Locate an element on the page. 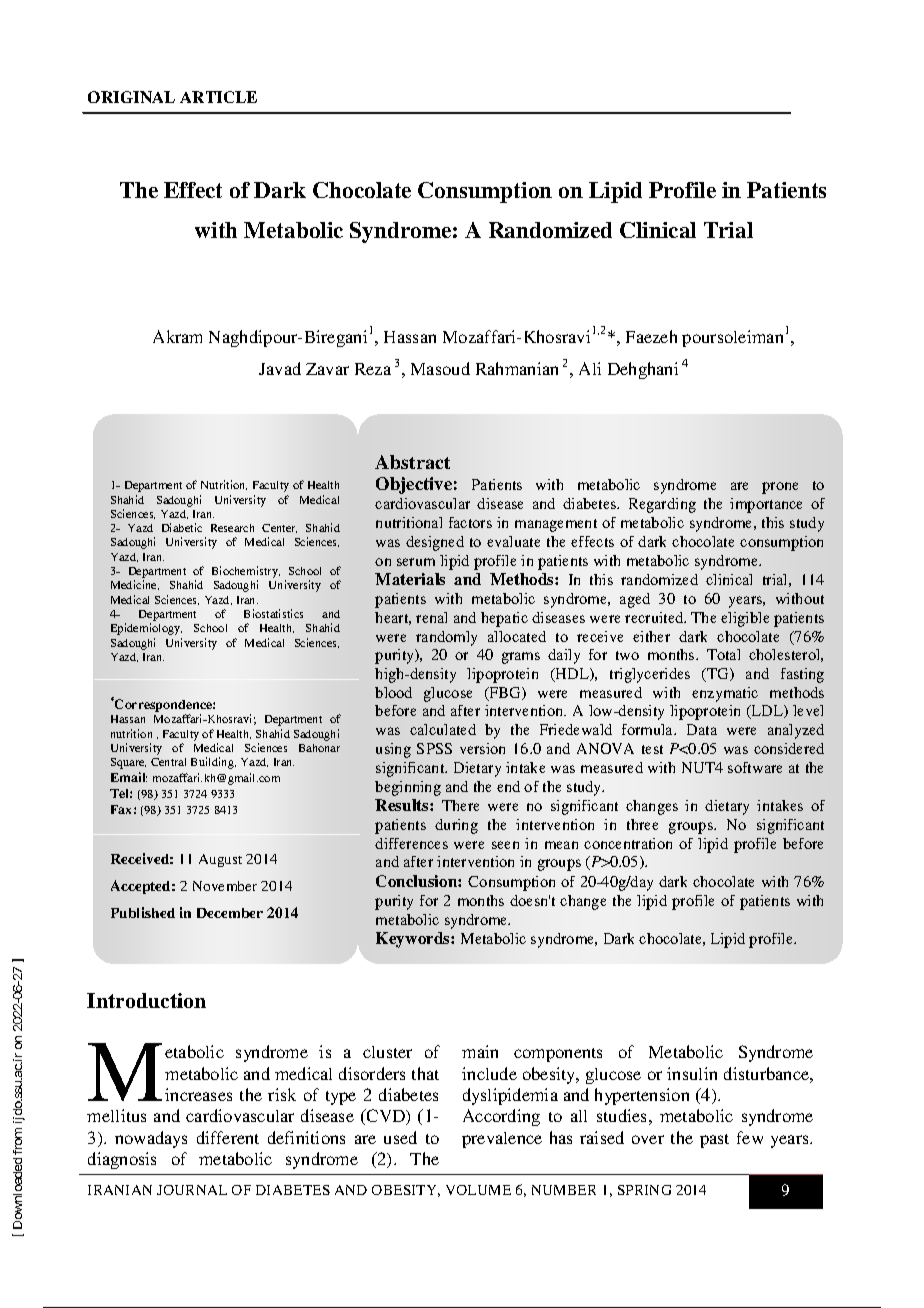 The width and height of the image is (924, 1308). Epidemiology is located at coordinates (146, 629).
